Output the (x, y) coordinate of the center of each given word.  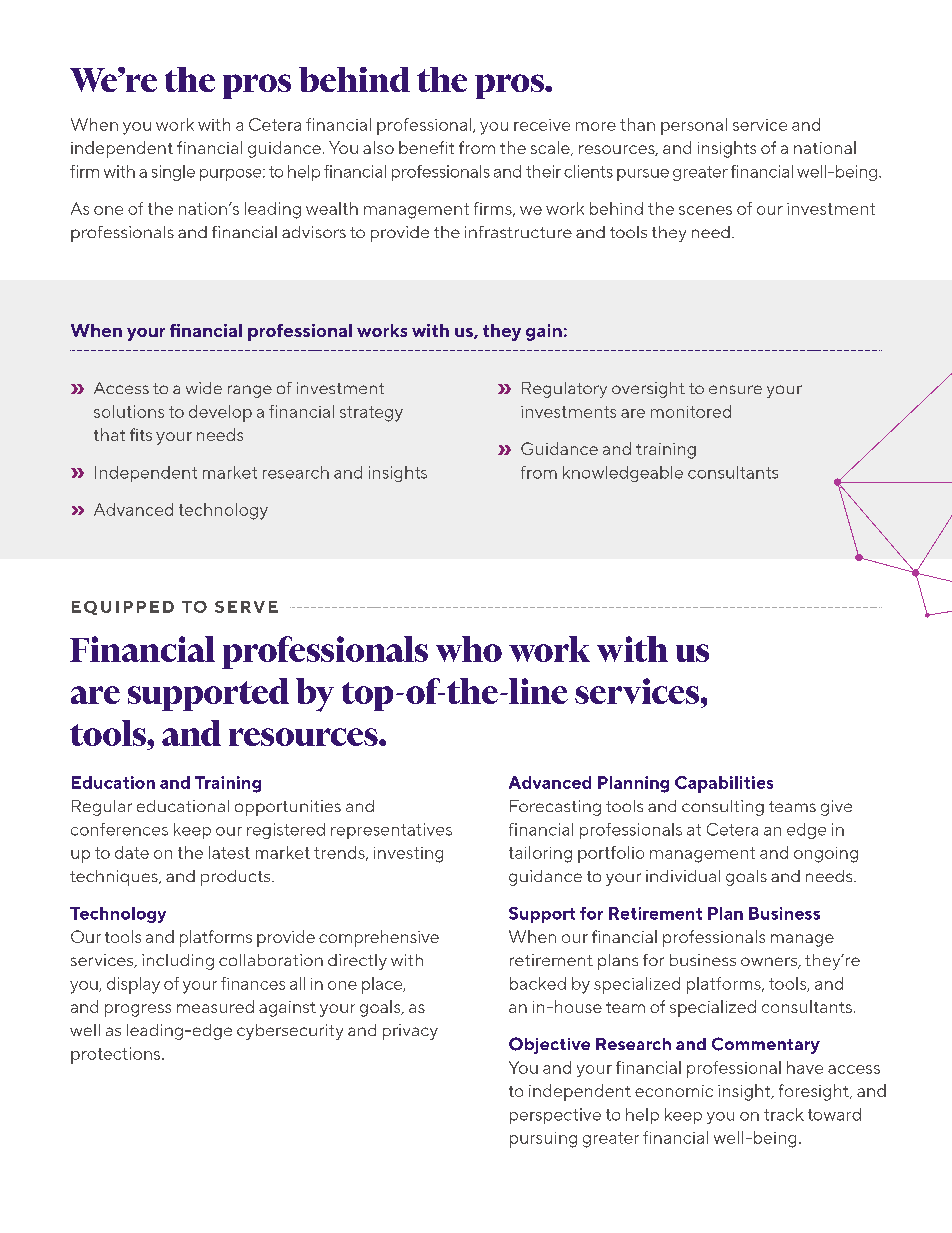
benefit (426, 147)
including (178, 962)
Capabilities (724, 784)
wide (204, 388)
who (469, 649)
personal (694, 126)
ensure (735, 389)
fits (141, 434)
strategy (371, 414)
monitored (691, 411)
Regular (102, 808)
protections (117, 1055)
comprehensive (379, 938)
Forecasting (555, 808)
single (173, 173)
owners (770, 963)
